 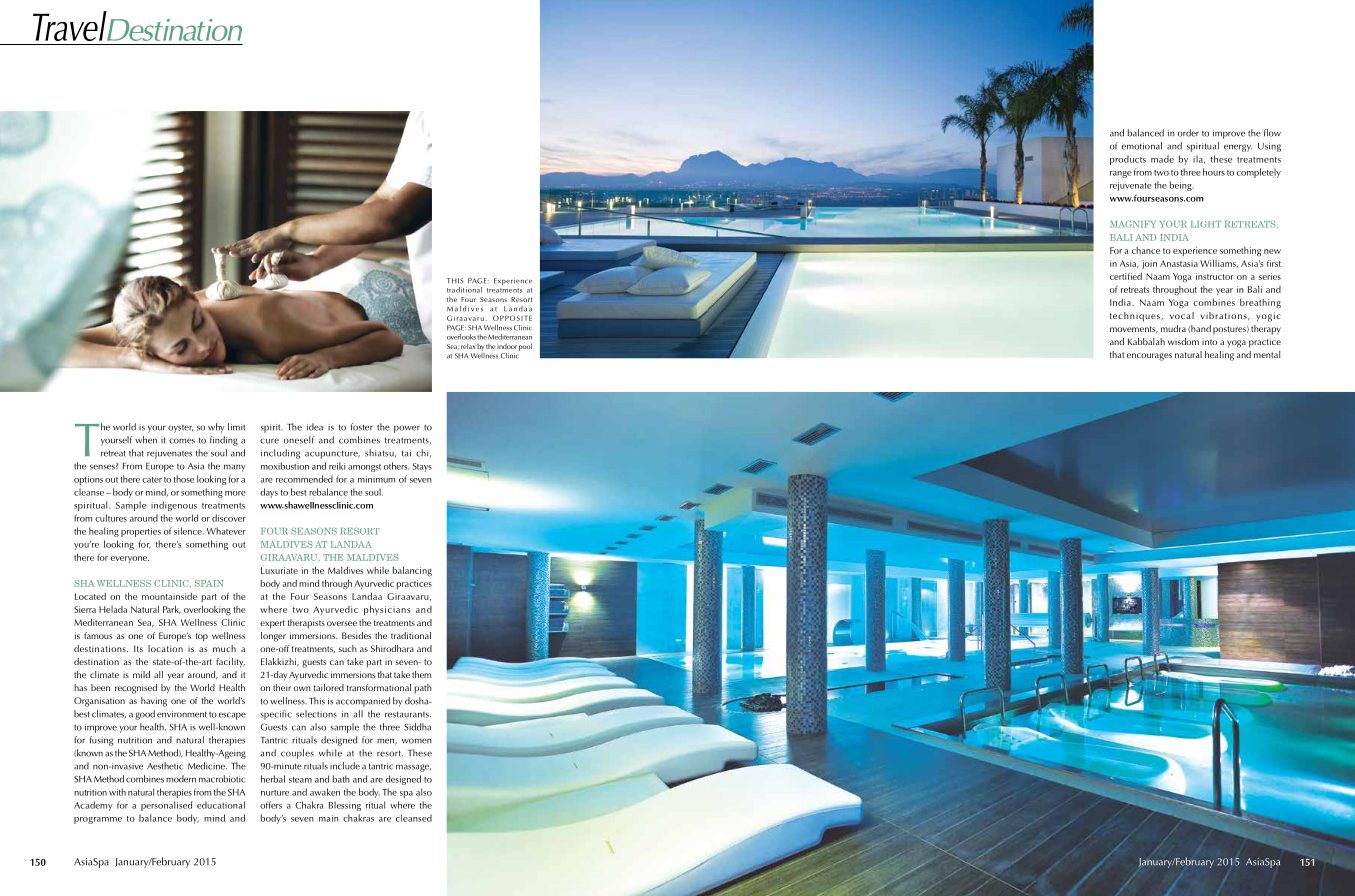 I want to click on products, so click(x=1128, y=160).
